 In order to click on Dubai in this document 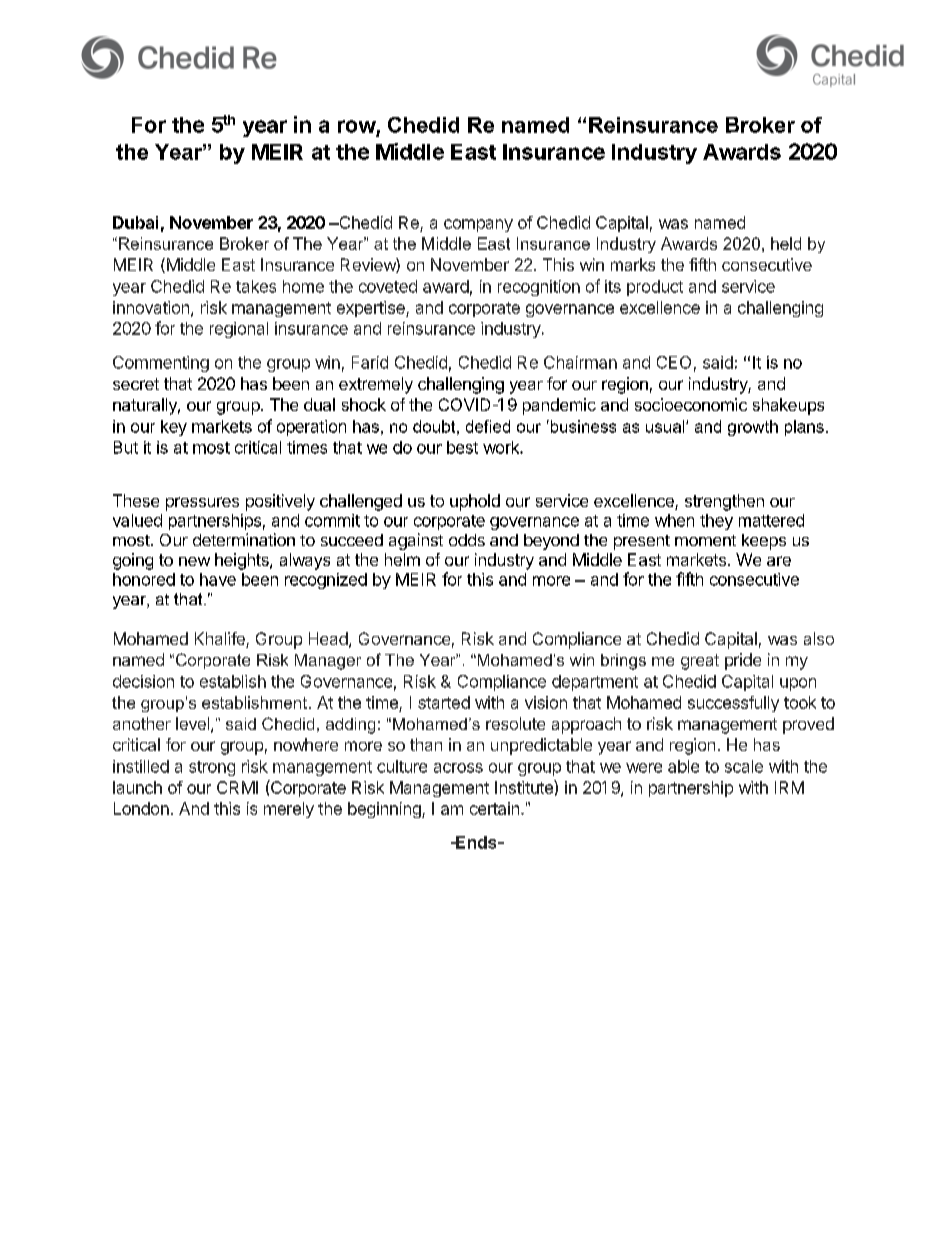, I will do `click(135, 222)`.
